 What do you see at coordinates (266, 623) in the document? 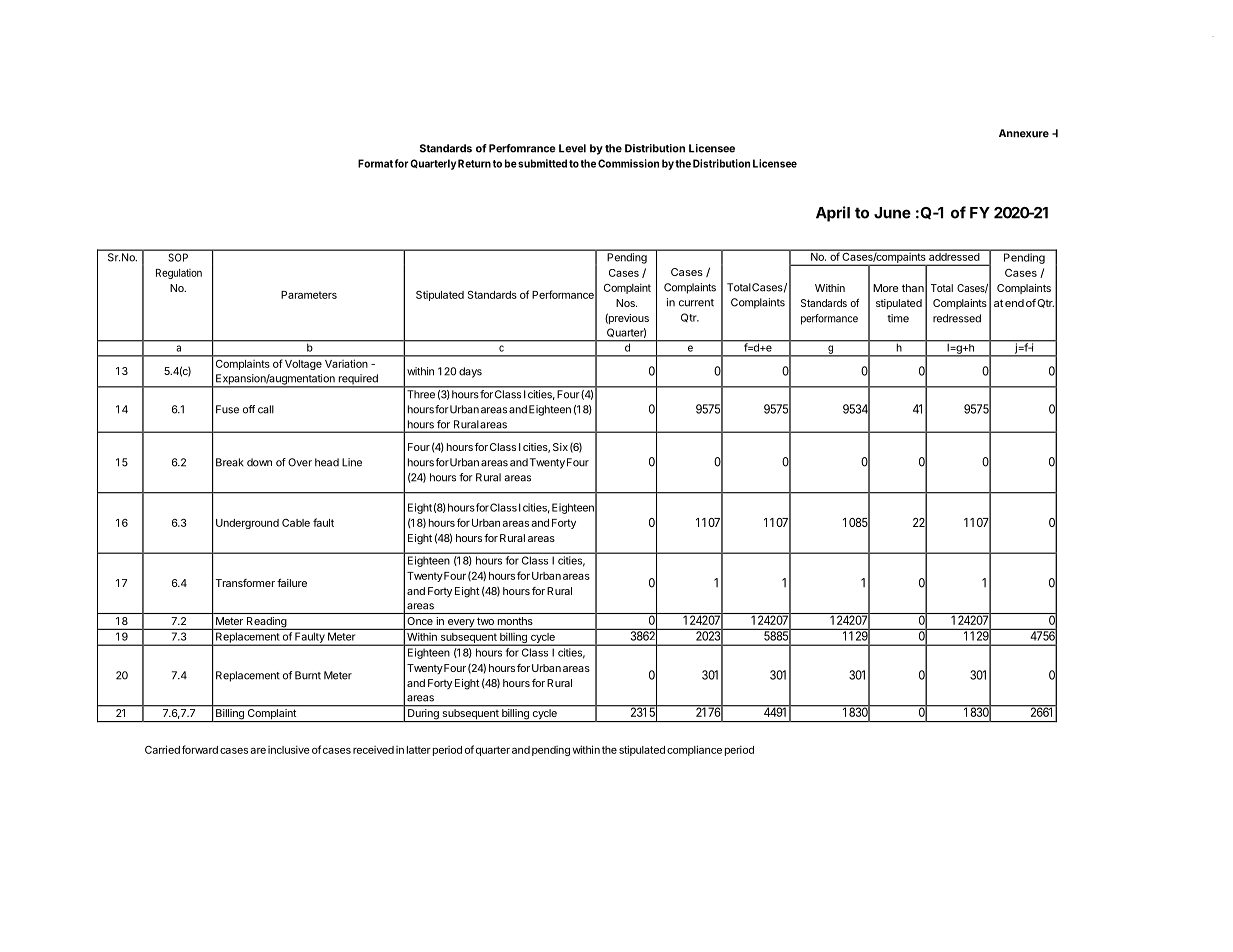
I see `Reading` at bounding box center [266, 623].
